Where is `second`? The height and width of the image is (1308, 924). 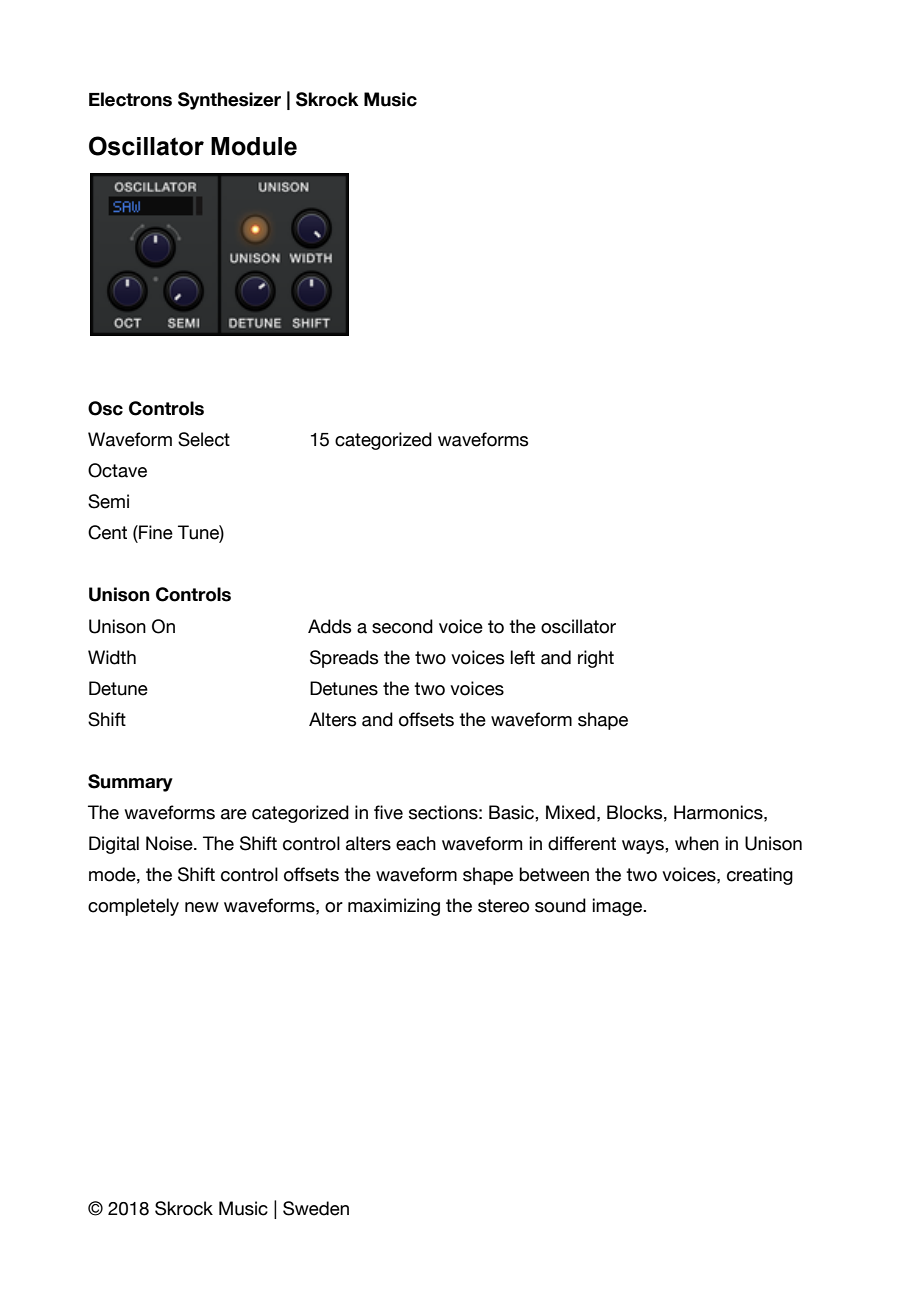
second is located at coordinates (402, 626).
